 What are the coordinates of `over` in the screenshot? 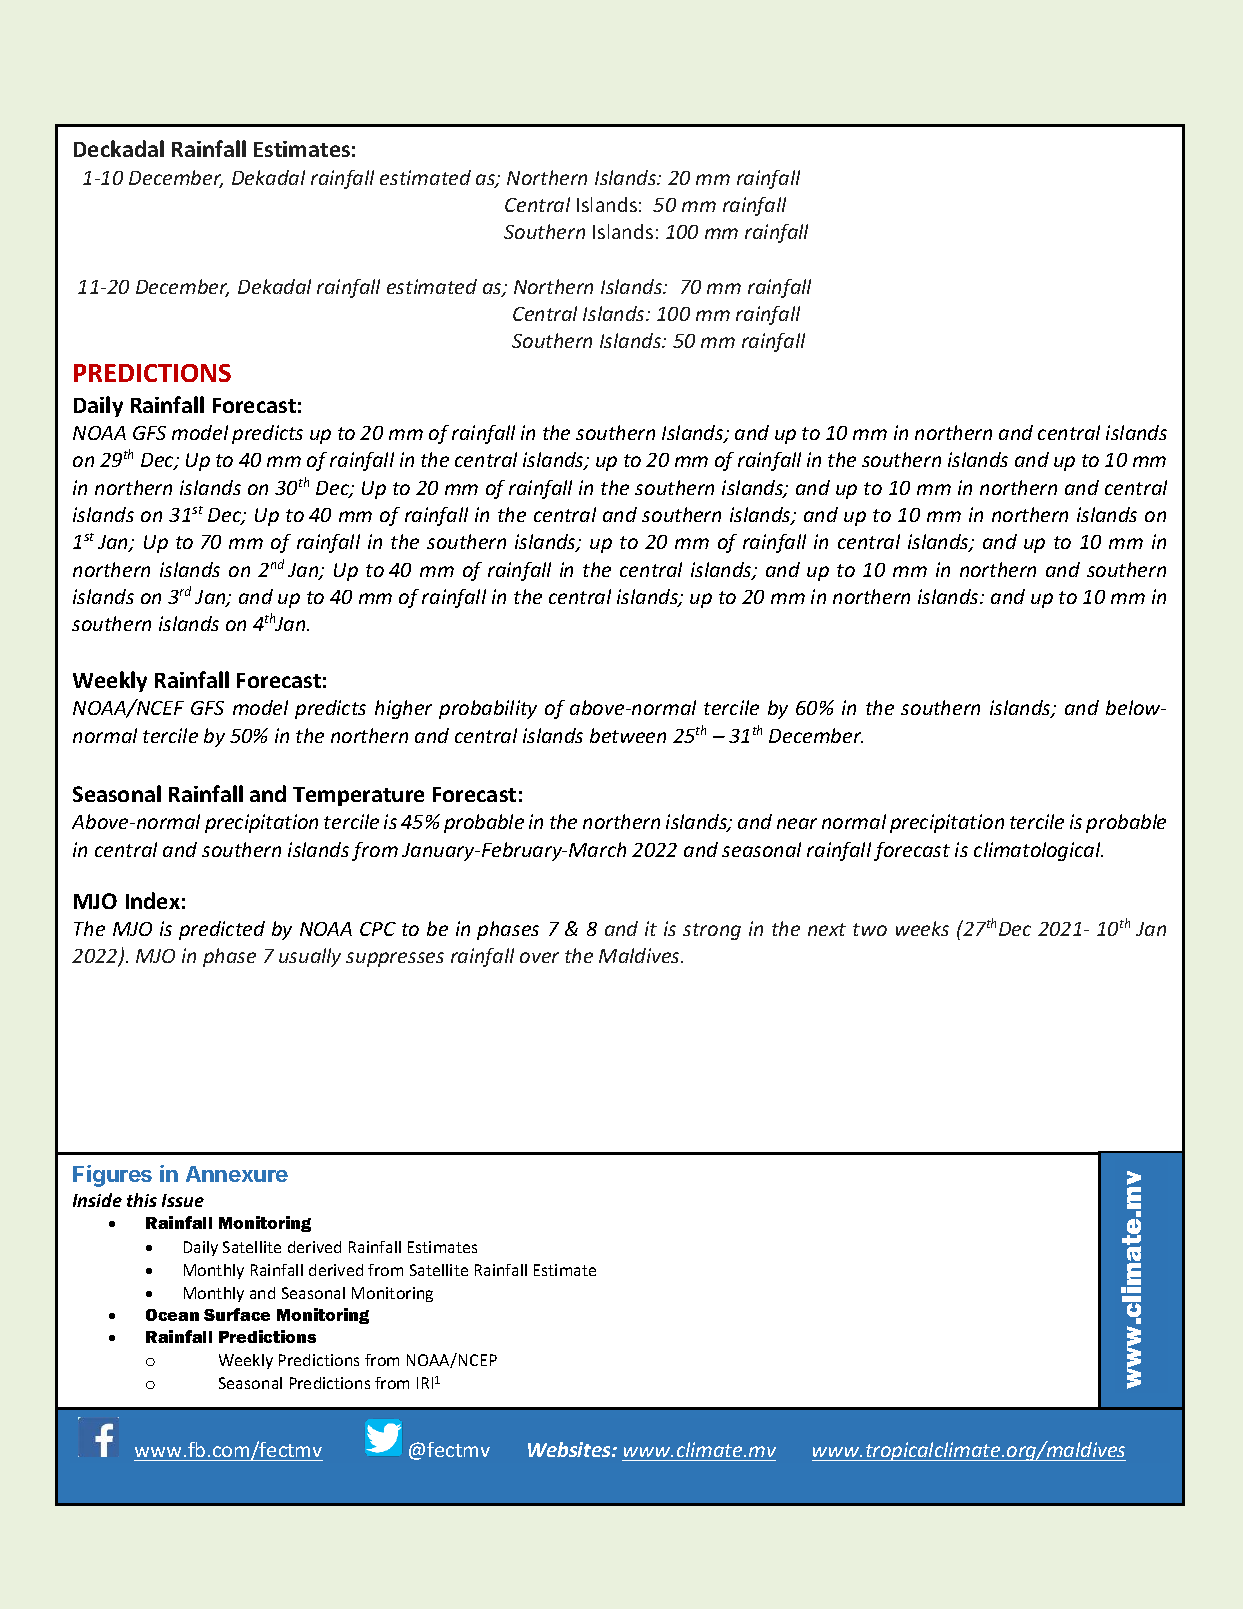 It's located at (539, 957).
